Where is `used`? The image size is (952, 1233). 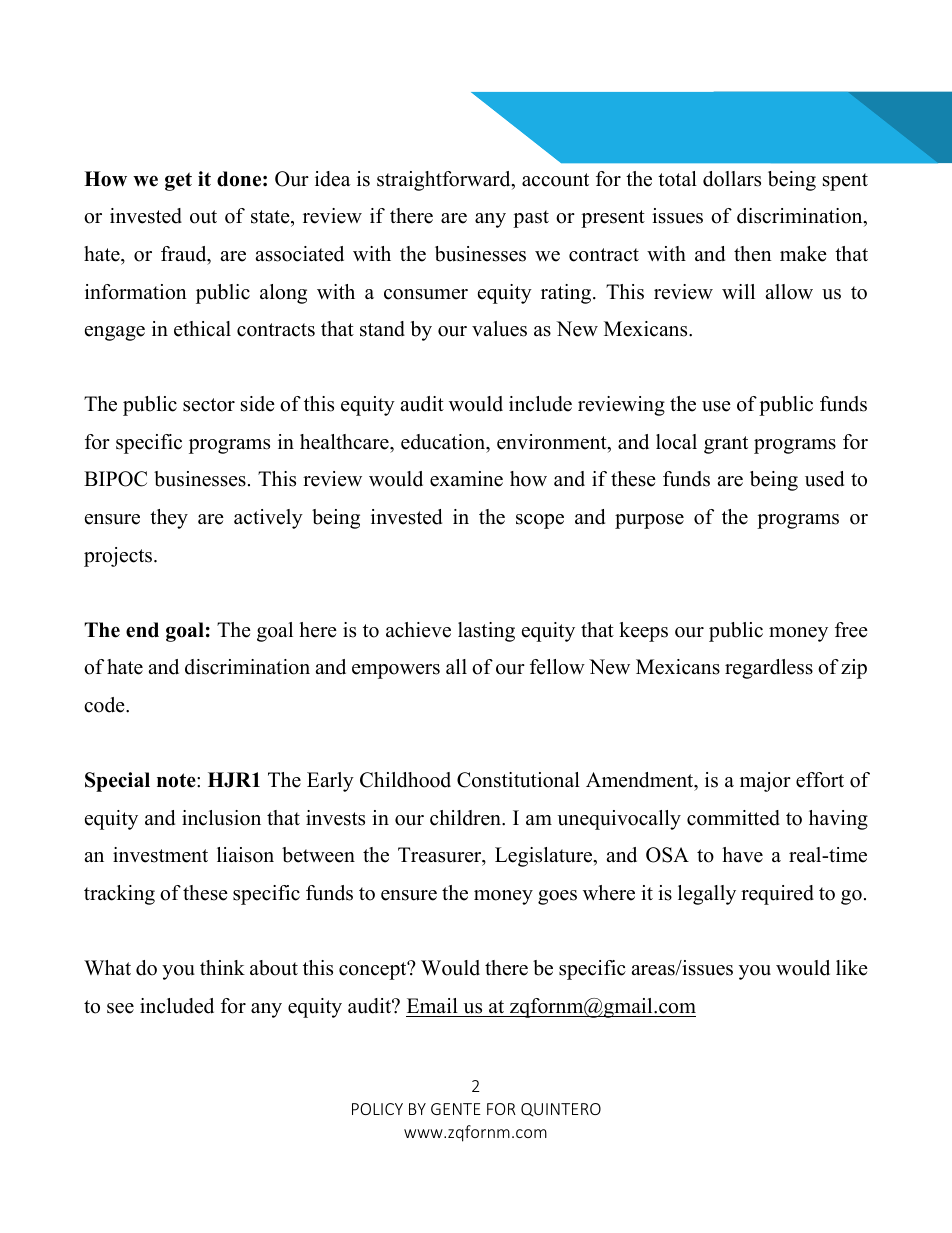
used is located at coordinates (824, 479).
